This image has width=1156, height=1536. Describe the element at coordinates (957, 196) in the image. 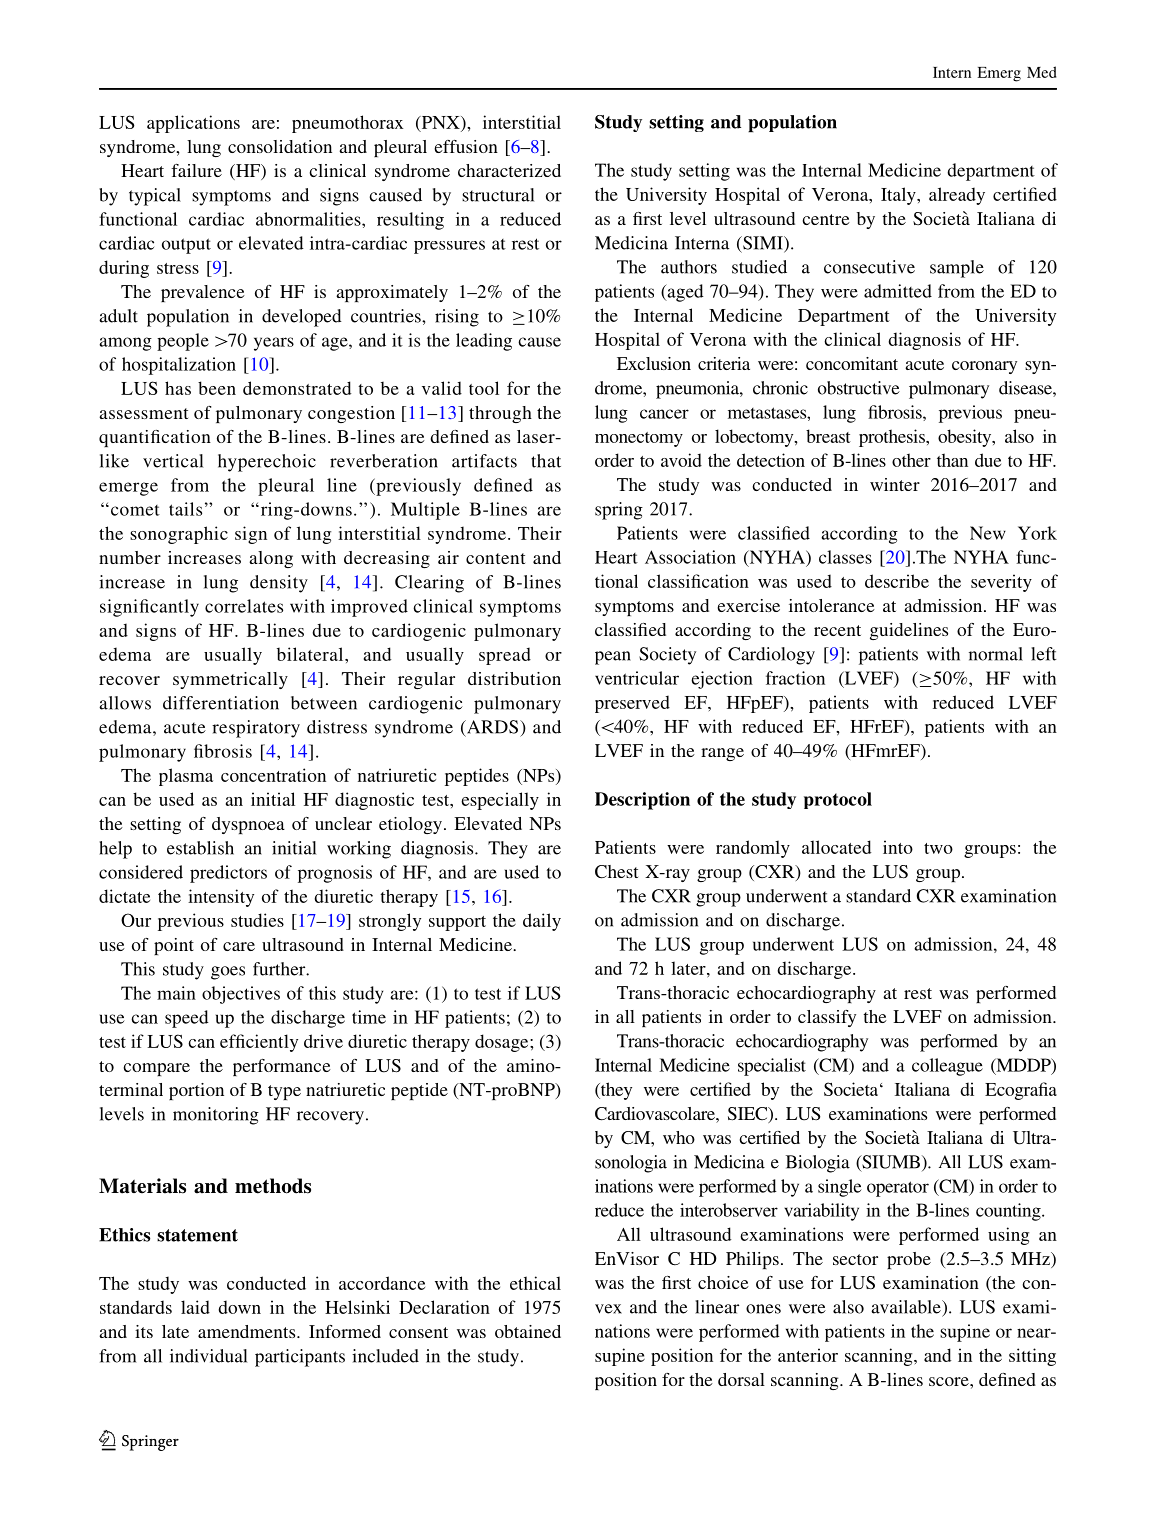

I see `already` at that location.
